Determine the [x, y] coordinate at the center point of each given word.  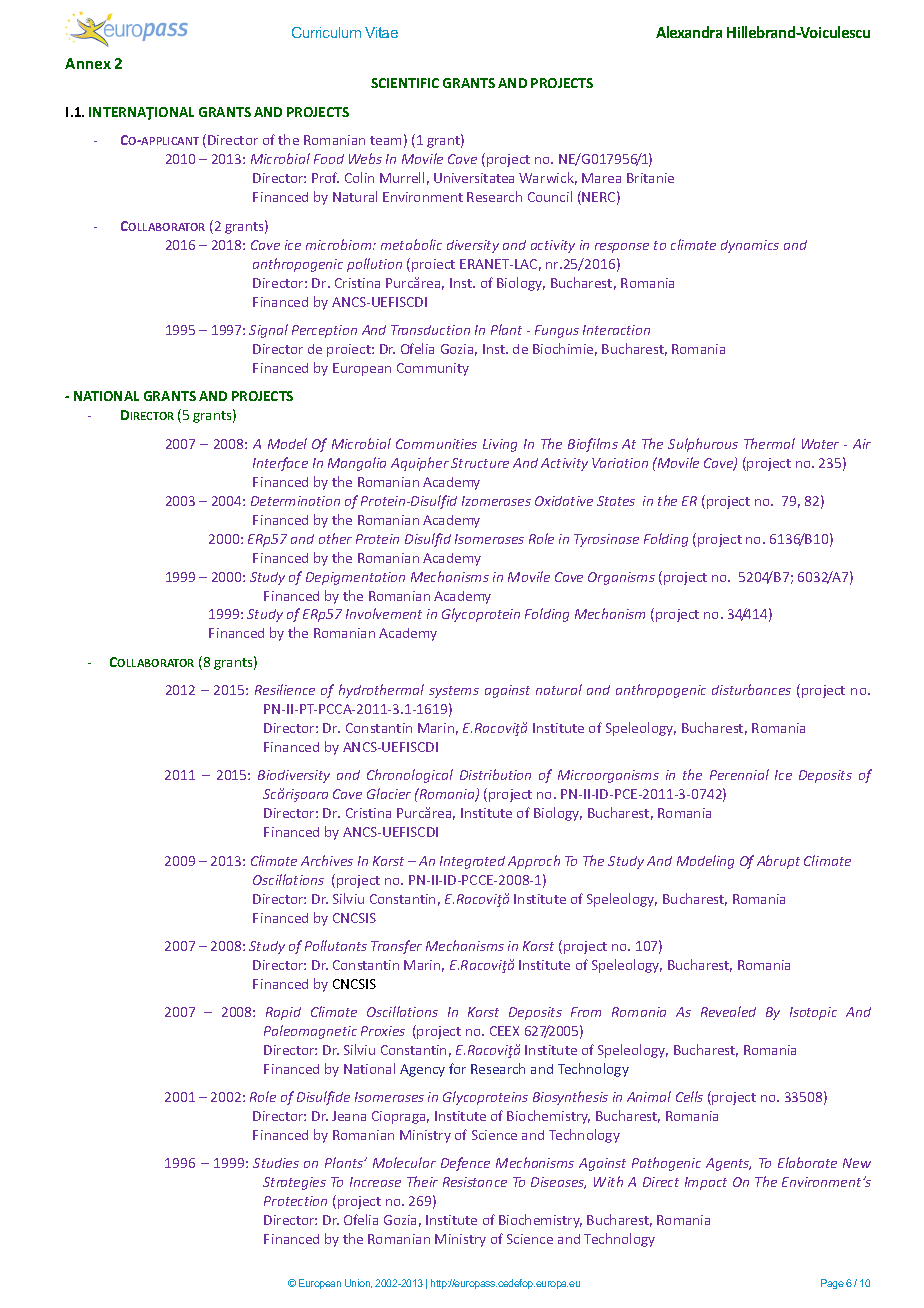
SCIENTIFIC [405, 83]
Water [820, 444]
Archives [327, 860]
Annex [88, 63]
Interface [280, 464]
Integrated [472, 862]
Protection [295, 1201]
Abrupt [778, 862]
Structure [480, 463]
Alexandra [689, 32]
